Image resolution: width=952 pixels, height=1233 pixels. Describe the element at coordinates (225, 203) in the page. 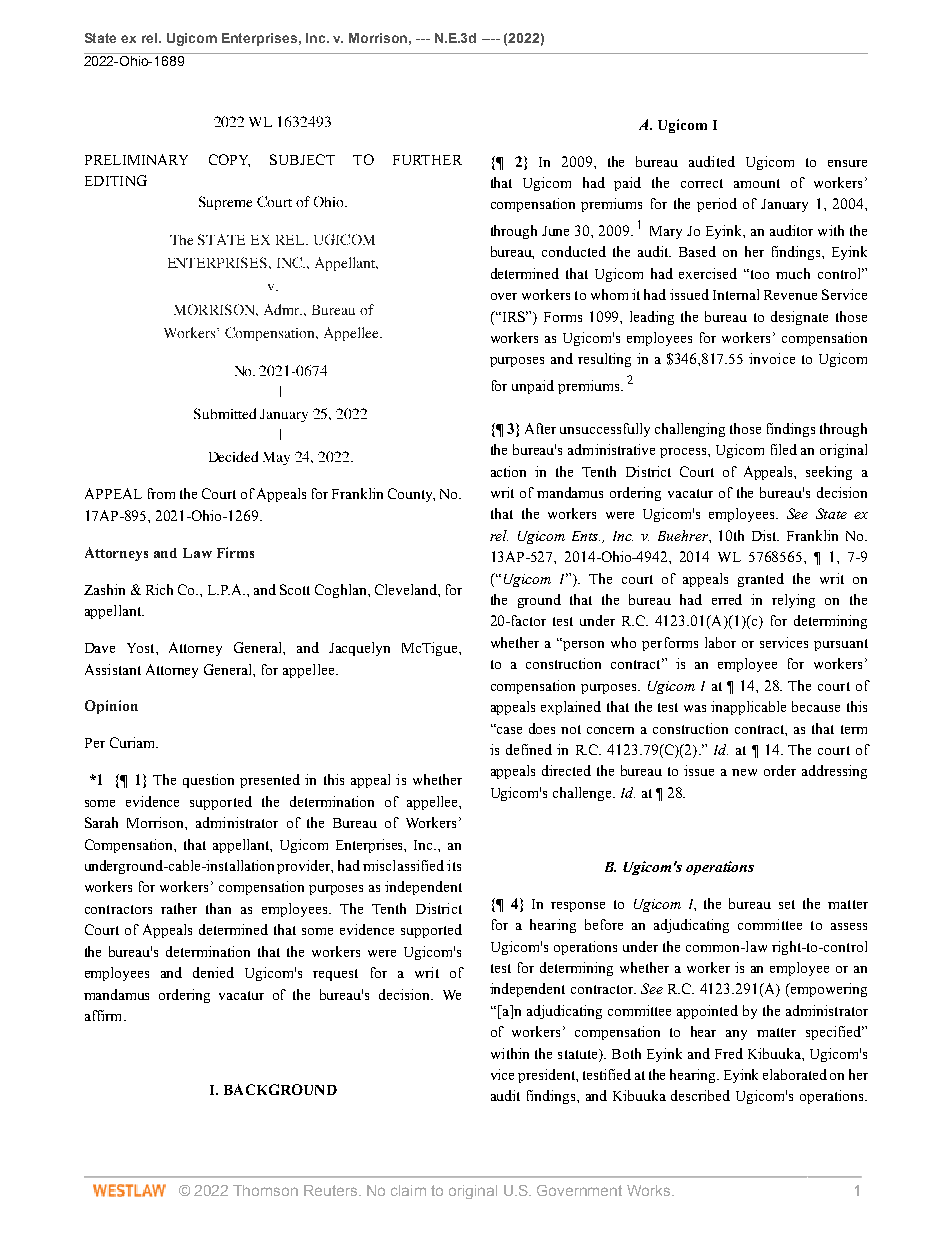

I see `Supreme` at that location.
